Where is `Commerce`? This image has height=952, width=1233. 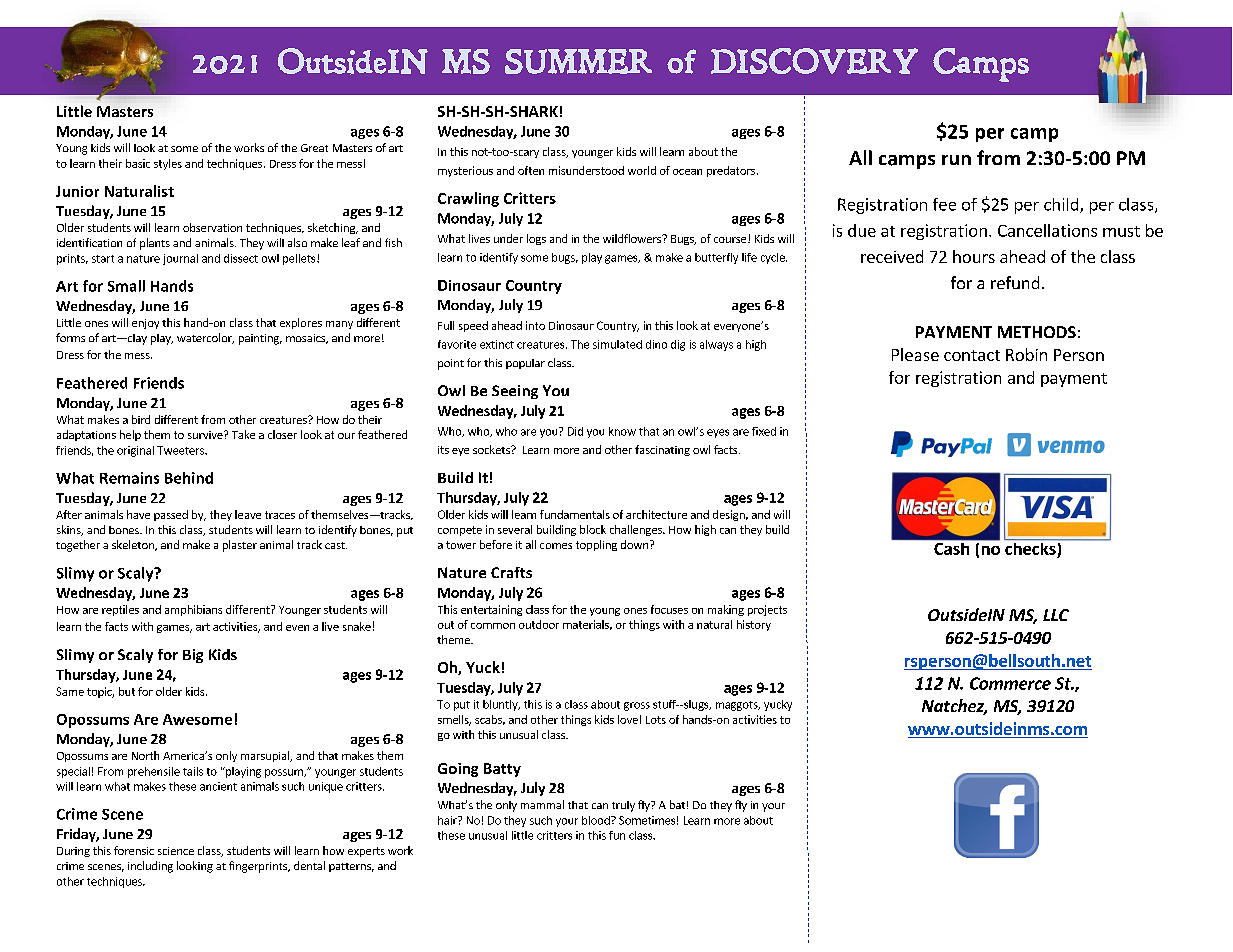
Commerce is located at coordinates (1010, 683).
